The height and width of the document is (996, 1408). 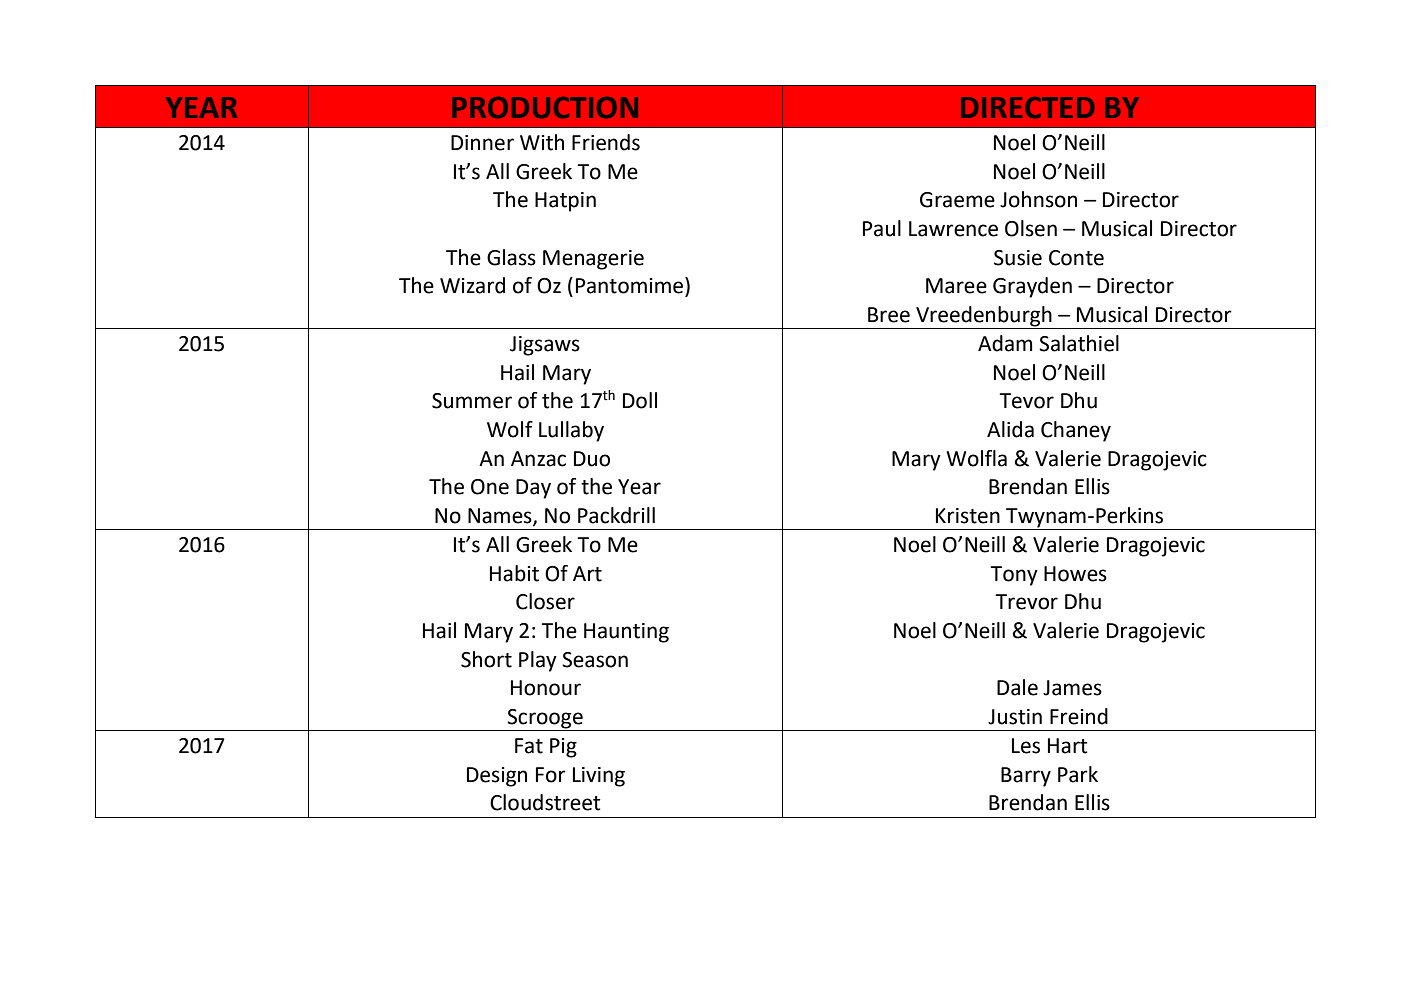 I want to click on DIRECTED, so click(x=1028, y=107).
